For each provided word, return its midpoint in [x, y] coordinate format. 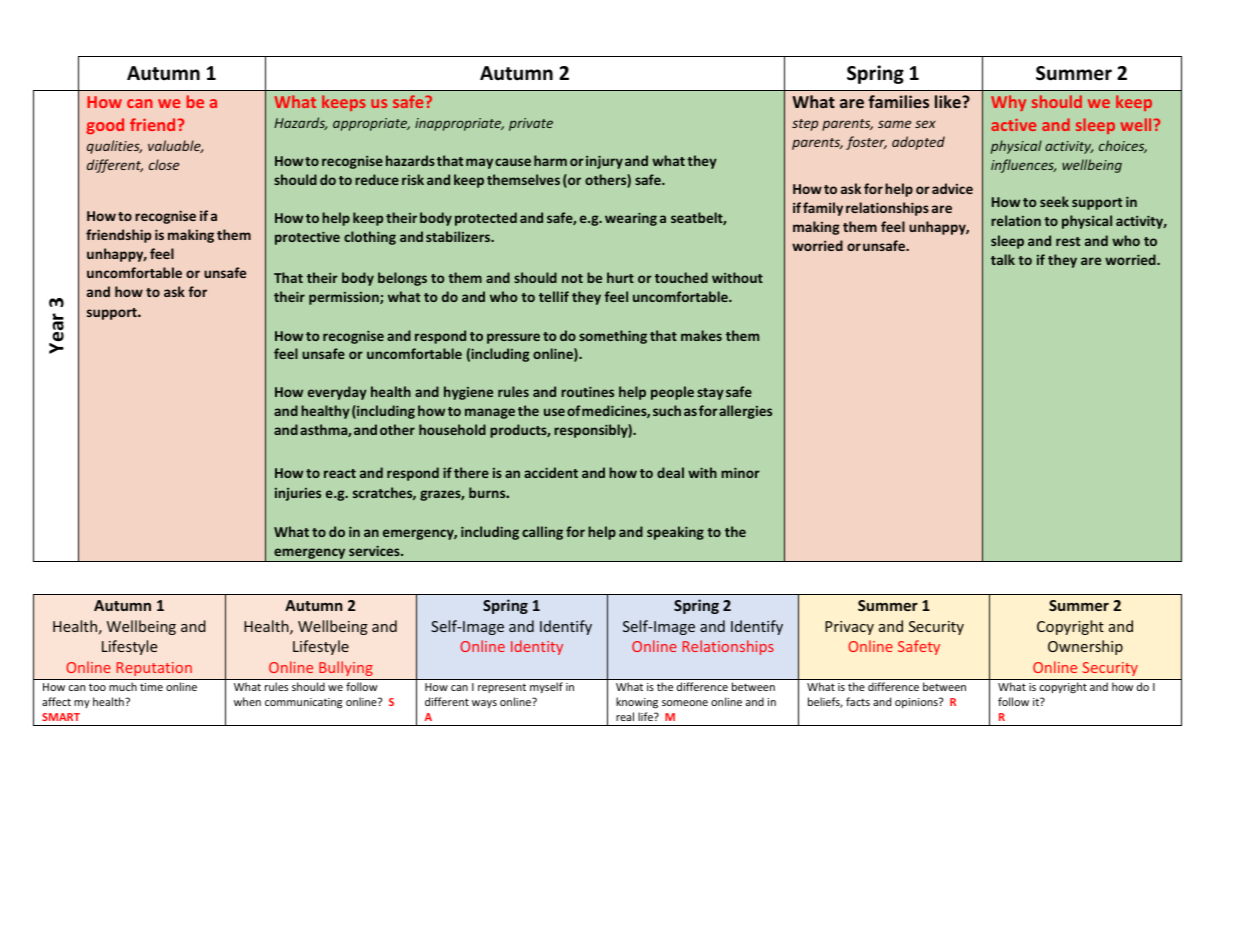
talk [1003, 259]
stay [710, 394]
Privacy [849, 628]
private [531, 124]
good [105, 126]
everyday [337, 393]
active [1013, 125]
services [375, 551]
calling [542, 533]
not [572, 278]
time [151, 687]
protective [307, 238]
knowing [637, 702]
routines [587, 391]
